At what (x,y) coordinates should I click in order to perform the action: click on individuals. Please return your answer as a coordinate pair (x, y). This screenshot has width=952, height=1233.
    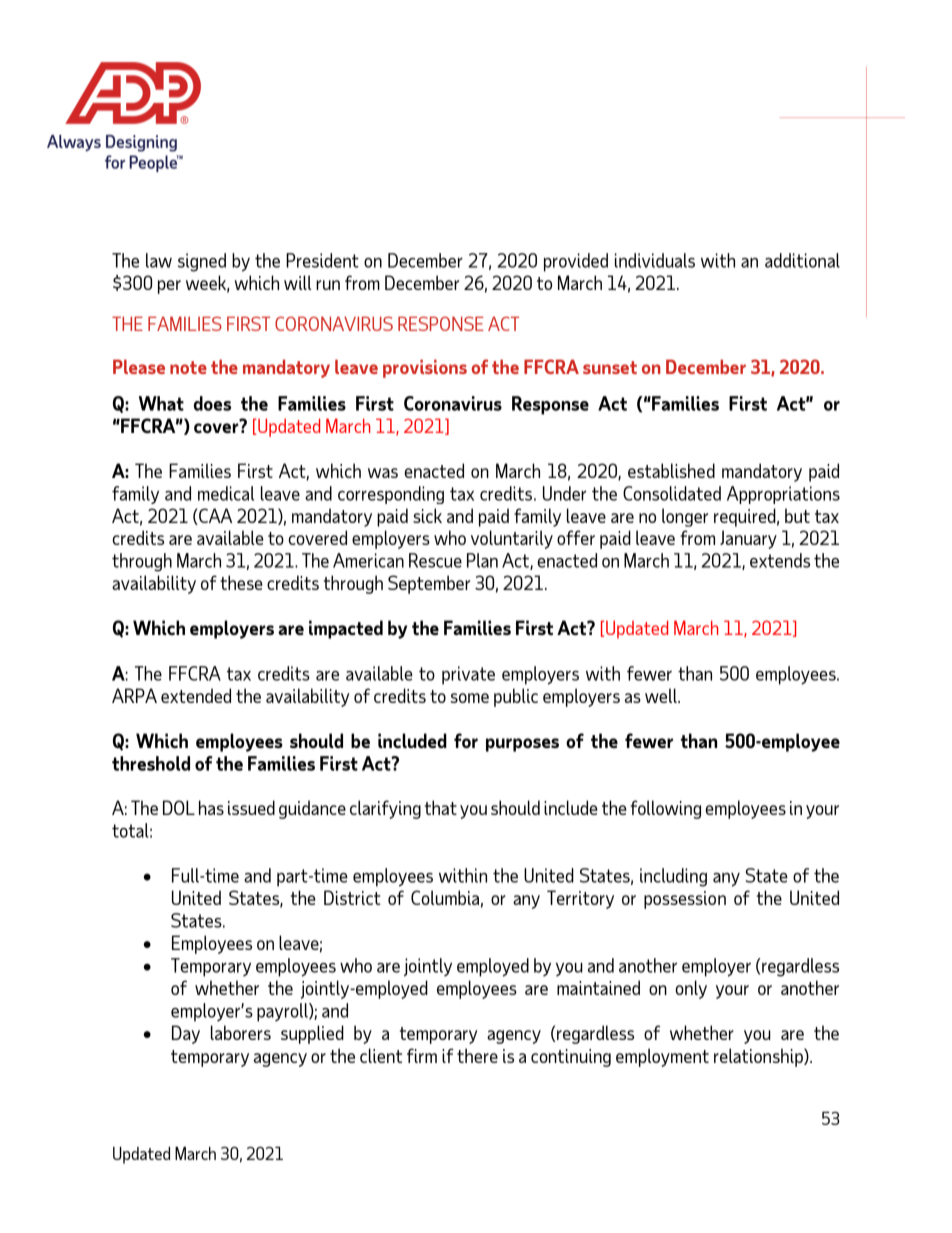
    Looking at the image, I should click on (655, 260).
